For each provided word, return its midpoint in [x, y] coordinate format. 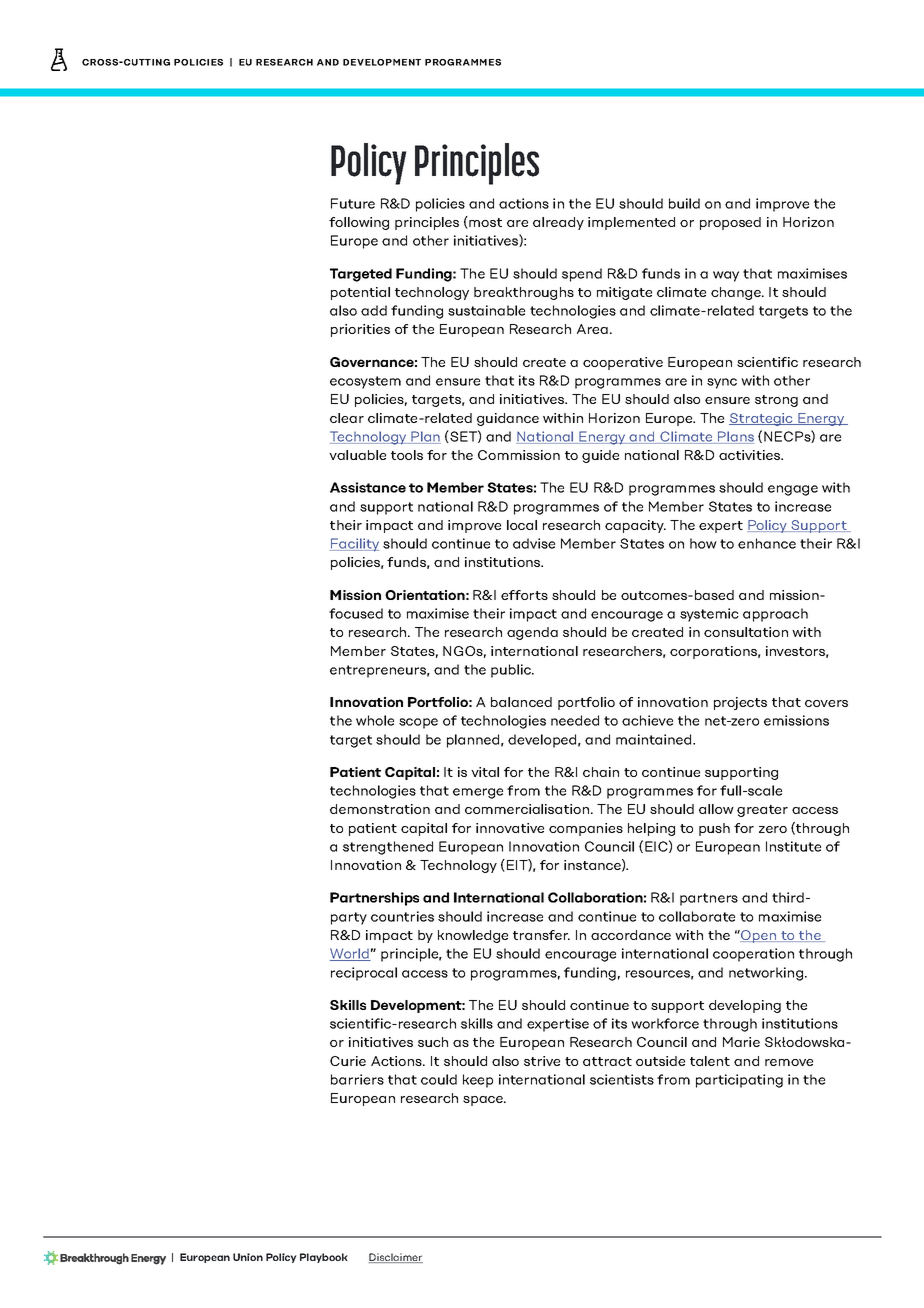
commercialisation [527, 809]
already [558, 223]
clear [347, 418]
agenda [532, 633]
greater [762, 811]
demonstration [380, 809]
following [359, 223]
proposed [730, 223]
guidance [508, 419]
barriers [357, 1079]
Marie [741, 1042]
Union [248, 1257]
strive [542, 1061]
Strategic [762, 419]
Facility [354, 545]
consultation [746, 632]
